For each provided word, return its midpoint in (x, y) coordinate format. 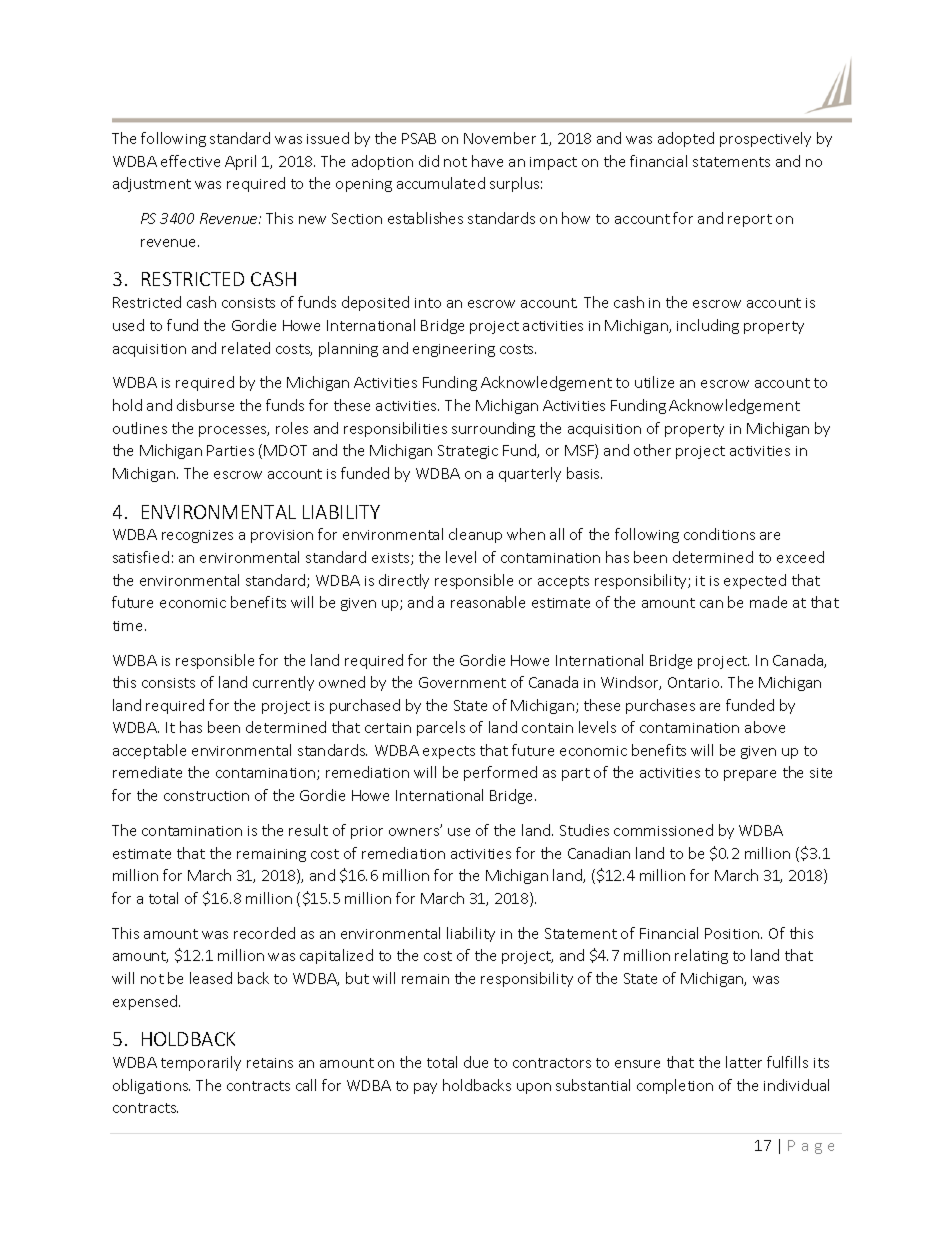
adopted (686, 139)
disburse (205, 405)
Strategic (468, 452)
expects (449, 752)
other (652, 450)
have (487, 161)
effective (190, 161)
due (476, 1062)
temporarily (201, 1063)
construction (206, 796)
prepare (750, 775)
